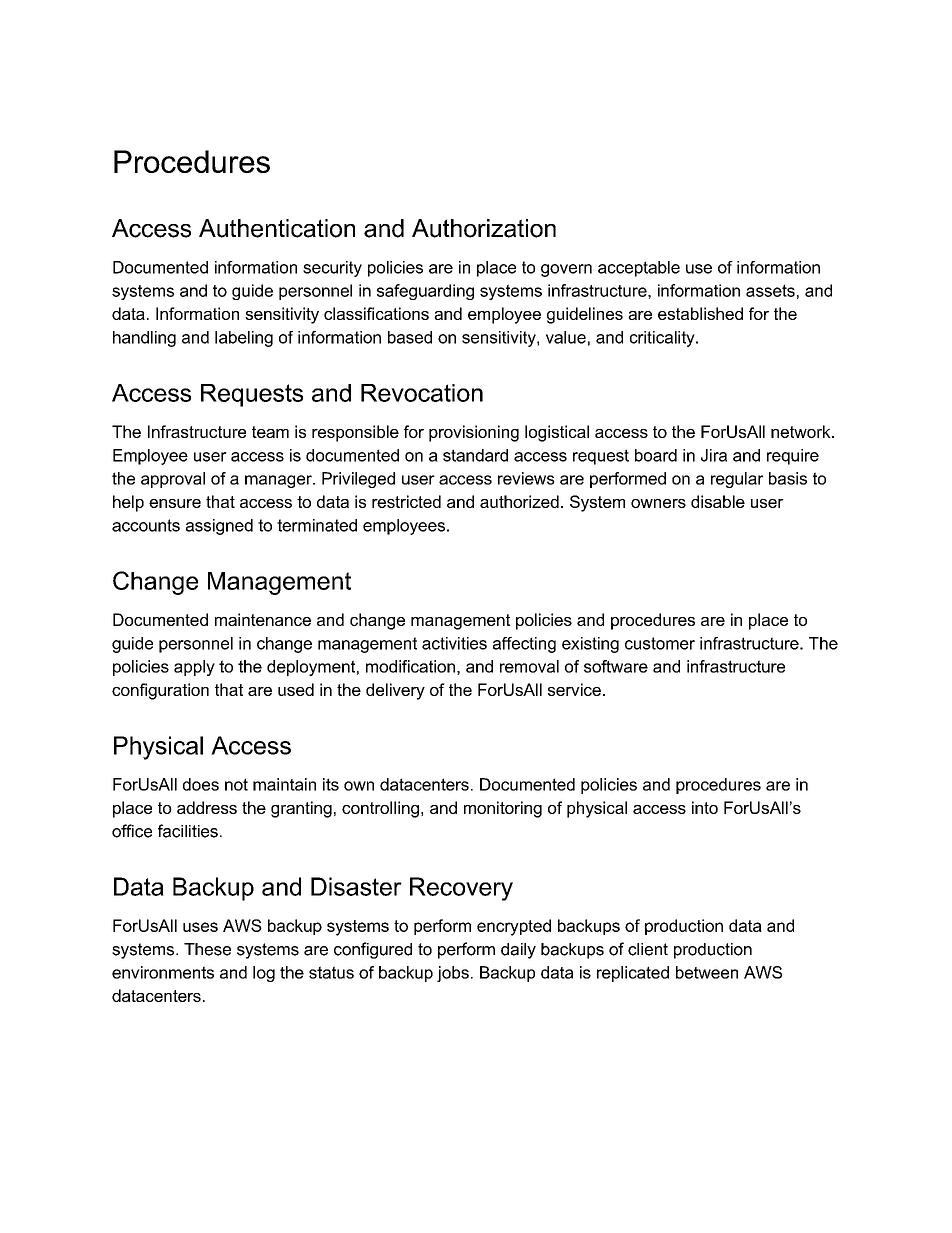  Describe the element at coordinates (263, 619) in the screenshot. I see `maintenance` at that location.
